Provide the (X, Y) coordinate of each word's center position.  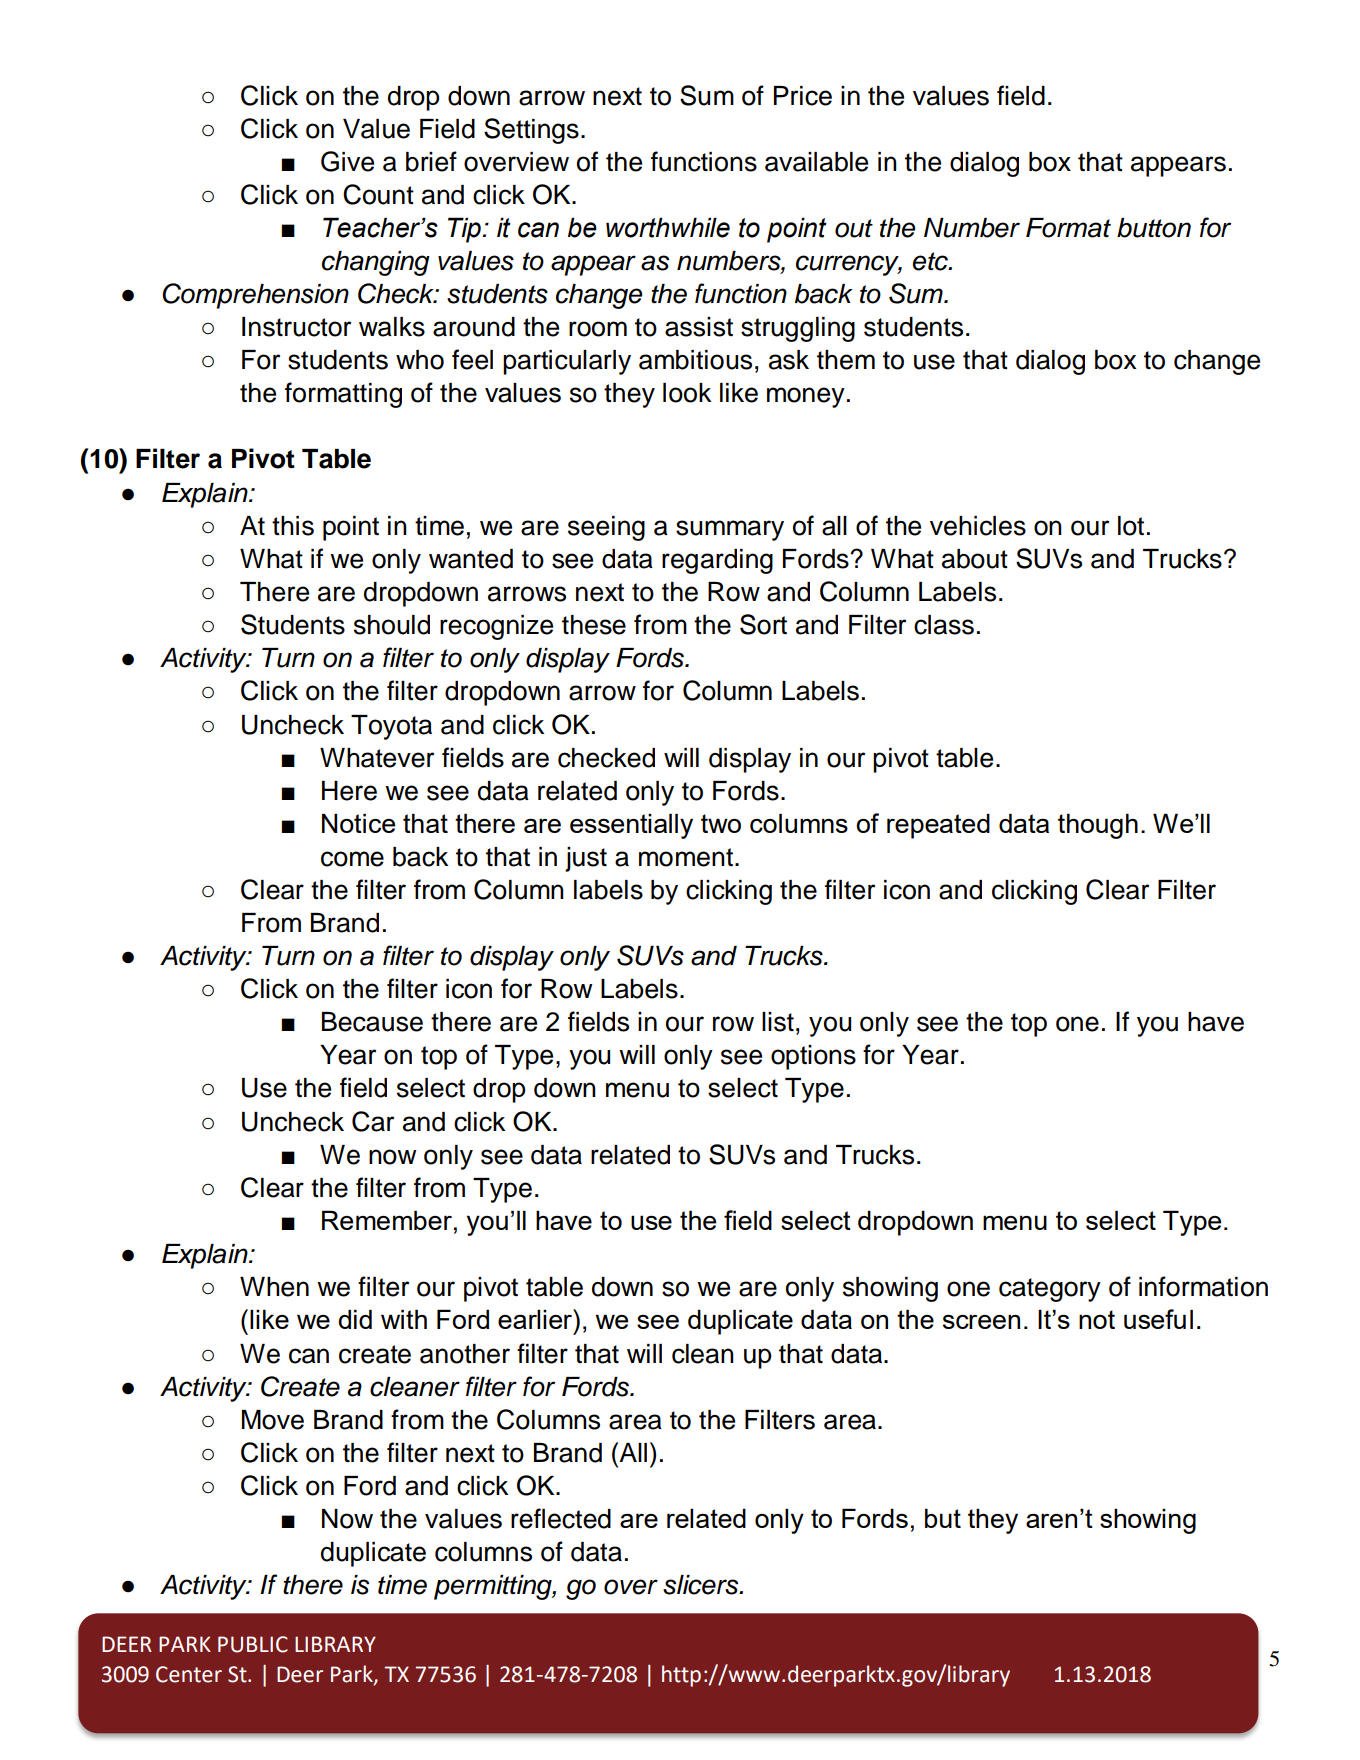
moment (686, 857)
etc (931, 261)
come (352, 859)
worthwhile (668, 227)
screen (981, 1321)
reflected (561, 1518)
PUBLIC (253, 1644)
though (1098, 826)
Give (347, 161)
